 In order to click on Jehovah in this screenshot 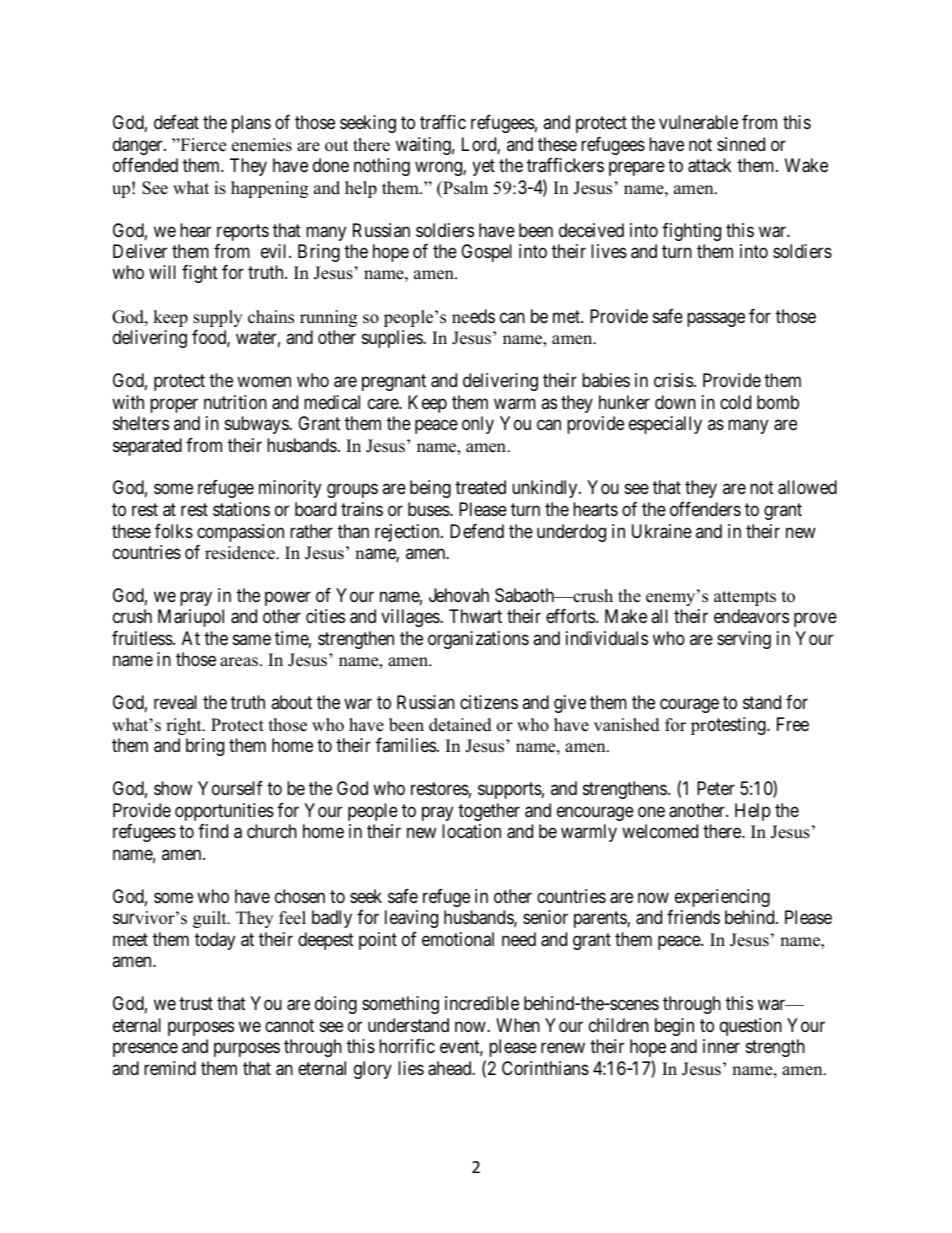, I will do `click(459, 595)`.
